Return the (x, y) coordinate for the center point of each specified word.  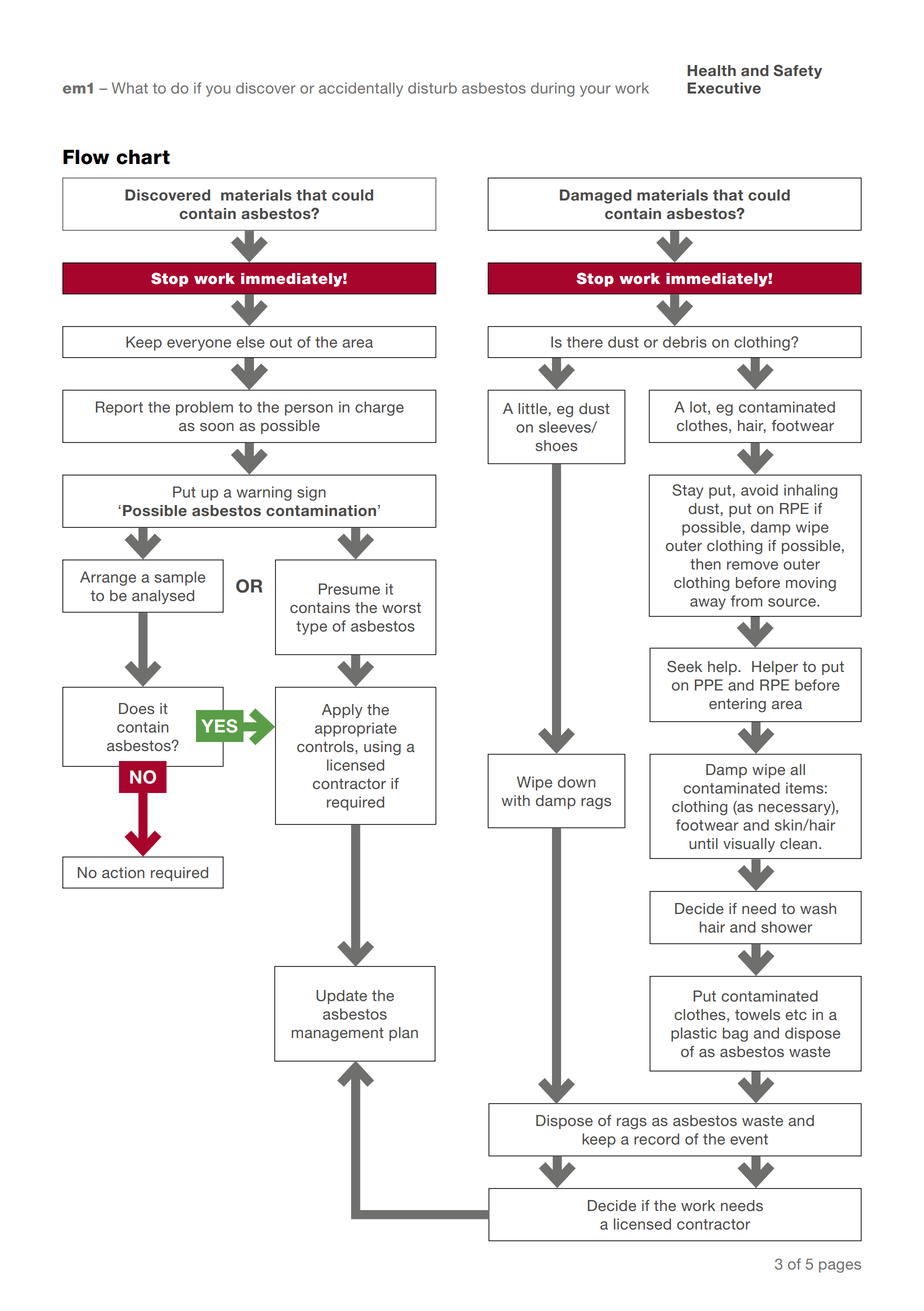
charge (379, 408)
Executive (724, 88)
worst (401, 607)
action (123, 872)
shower (786, 927)
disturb (432, 88)
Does (137, 708)
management (338, 1034)
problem (204, 408)
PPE (709, 685)
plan (403, 1034)
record (656, 1139)
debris (685, 342)
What (130, 88)
